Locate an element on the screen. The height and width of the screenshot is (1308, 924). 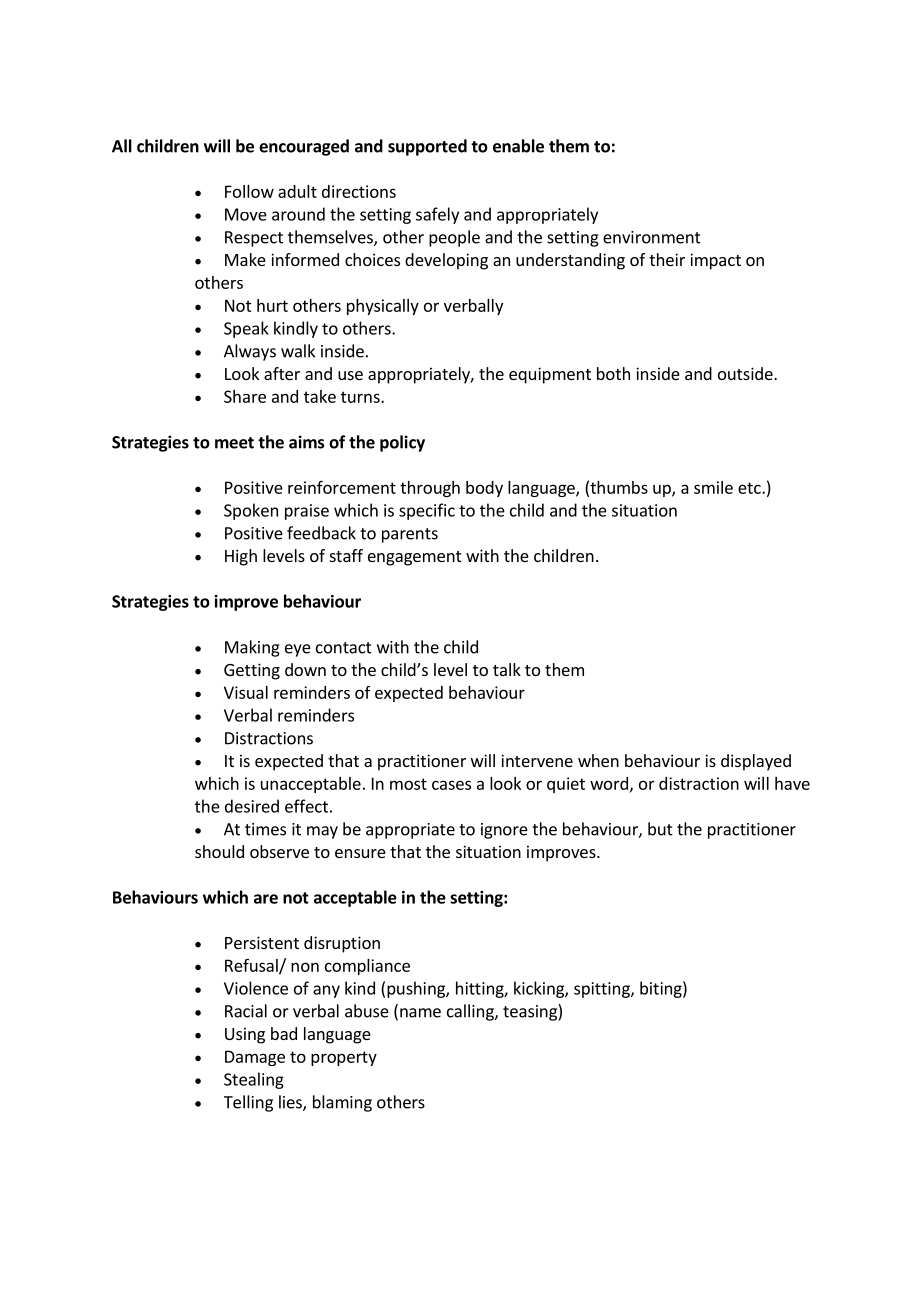
teasing is located at coordinates (531, 1012).
